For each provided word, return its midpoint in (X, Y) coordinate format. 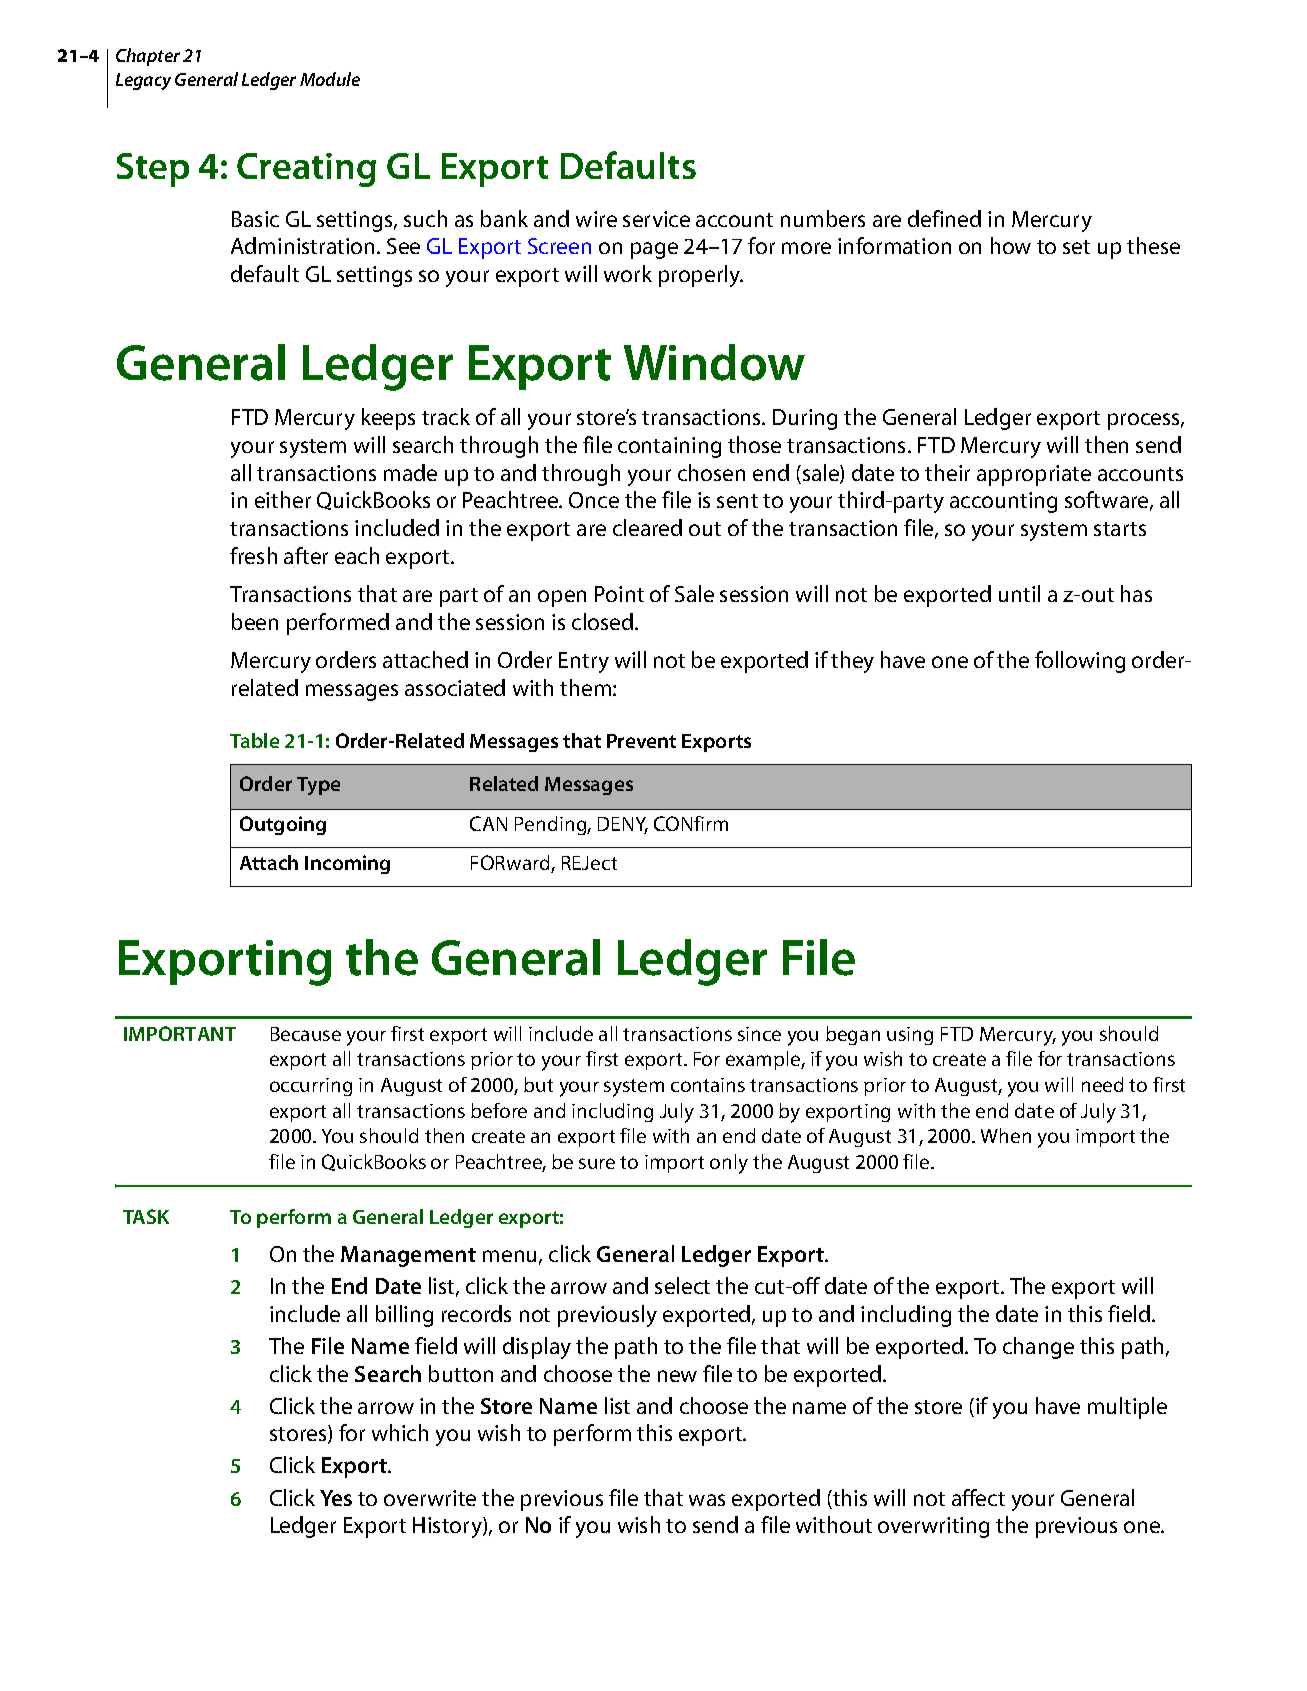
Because (306, 1034)
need (1102, 1084)
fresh (253, 555)
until (1019, 593)
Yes (336, 1498)
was (707, 1500)
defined (944, 218)
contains (708, 1085)
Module (330, 79)
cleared (647, 527)
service (656, 219)
